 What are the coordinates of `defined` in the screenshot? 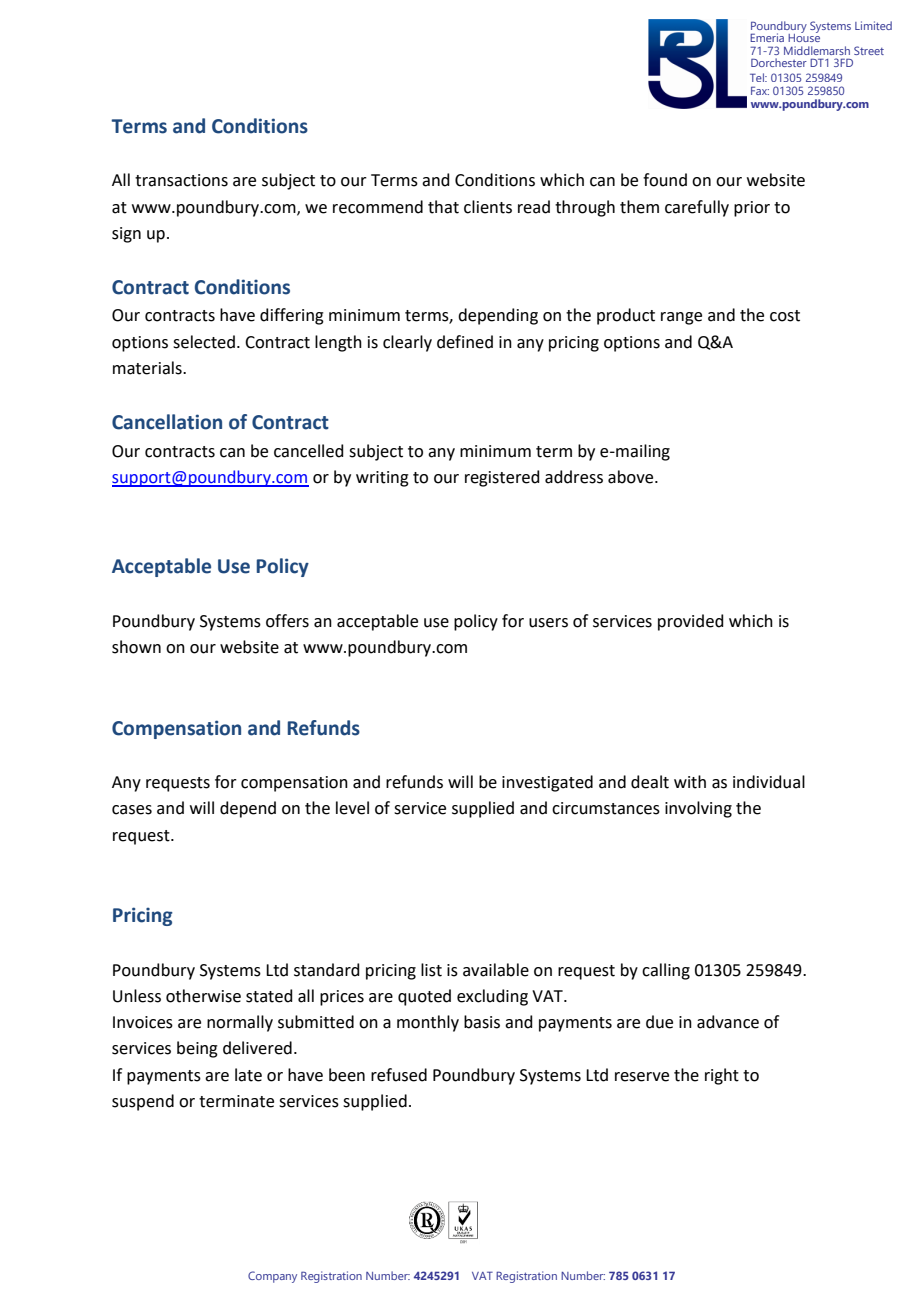 It's located at (465, 342).
